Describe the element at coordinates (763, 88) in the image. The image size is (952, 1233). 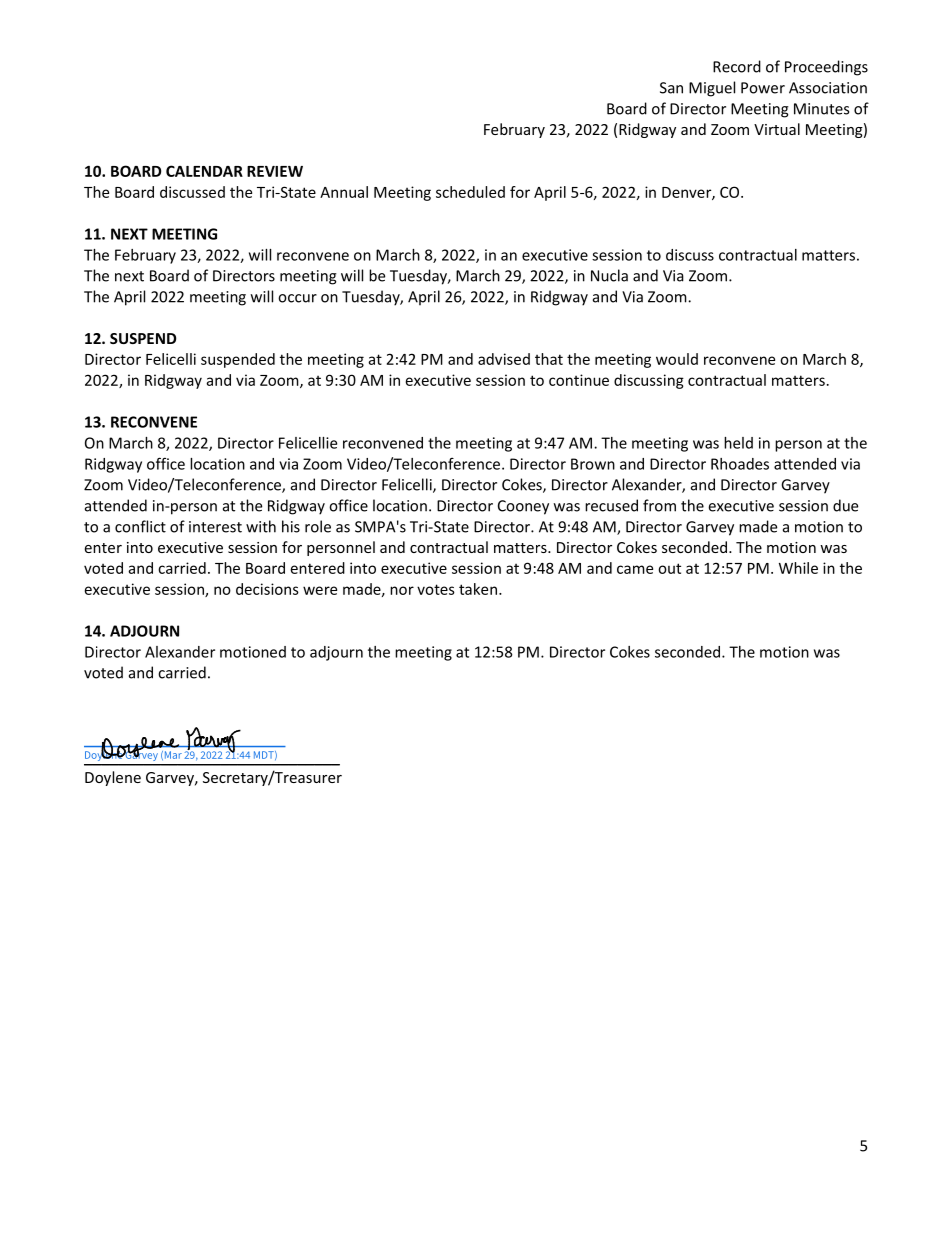
I see `Power` at that location.
